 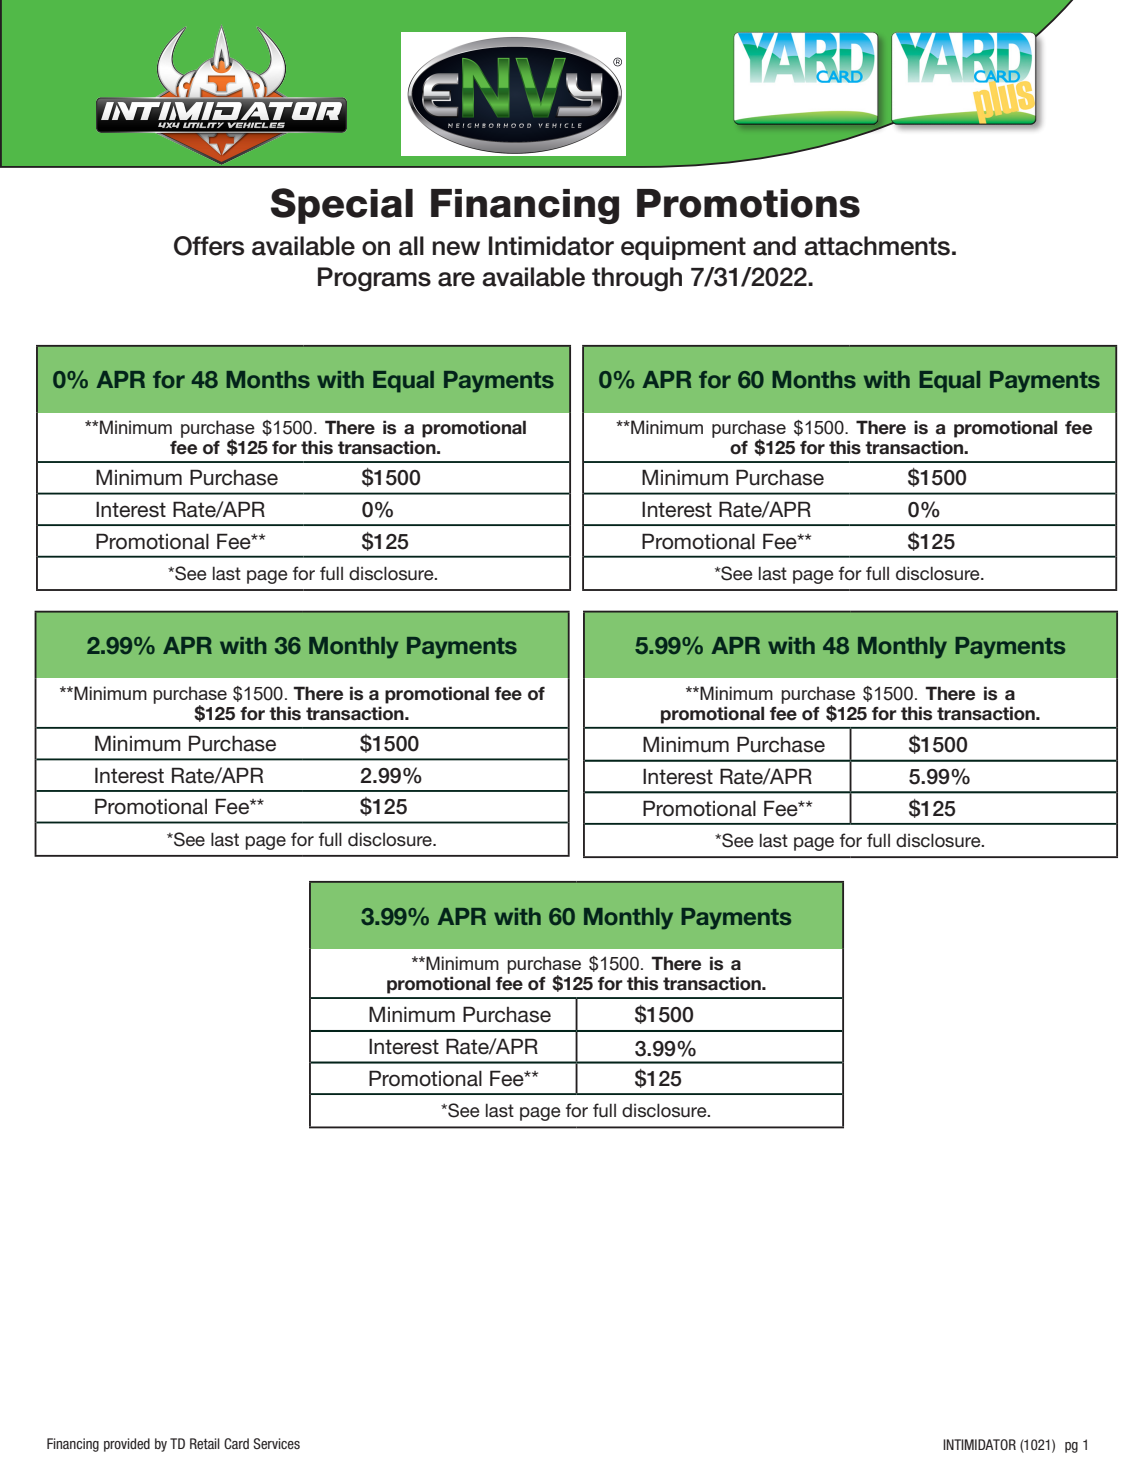 What do you see at coordinates (236, 1443) in the screenshot?
I see `Card` at bounding box center [236, 1443].
